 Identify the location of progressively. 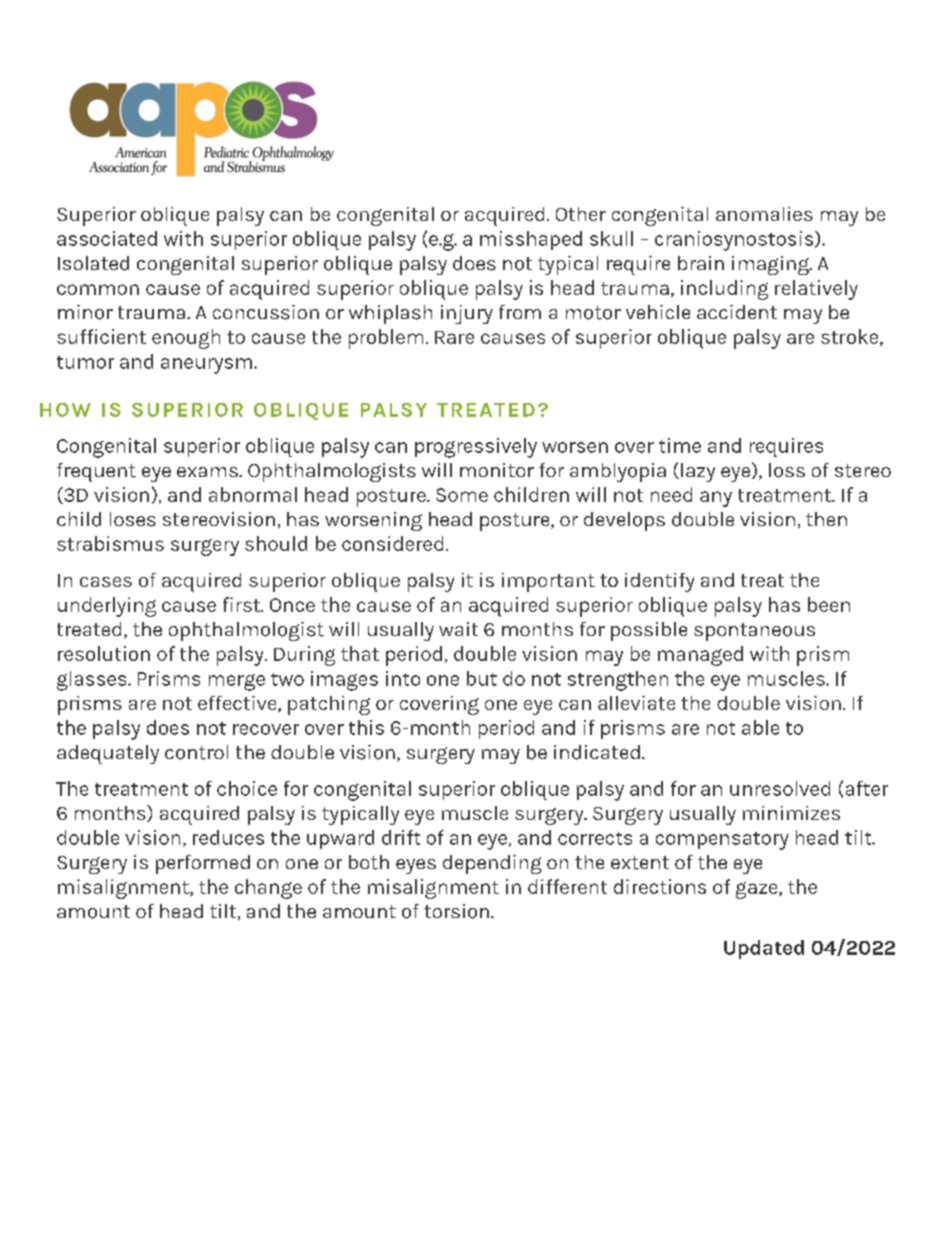
(476, 448).
